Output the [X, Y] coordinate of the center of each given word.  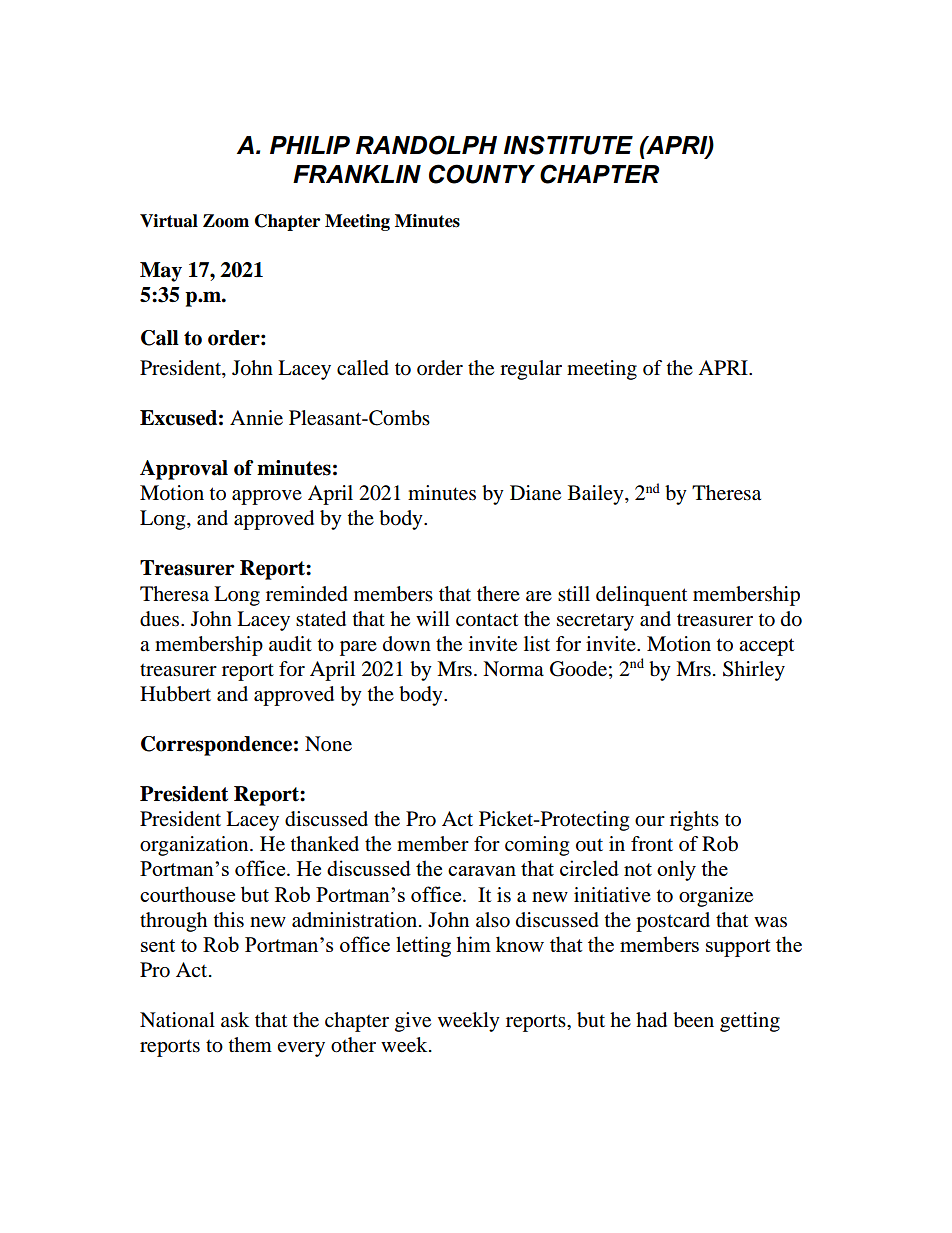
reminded [307, 594]
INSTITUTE [568, 145]
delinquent [641, 596]
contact [487, 620]
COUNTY [482, 174]
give [413, 1022]
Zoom [226, 221]
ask [235, 1020]
